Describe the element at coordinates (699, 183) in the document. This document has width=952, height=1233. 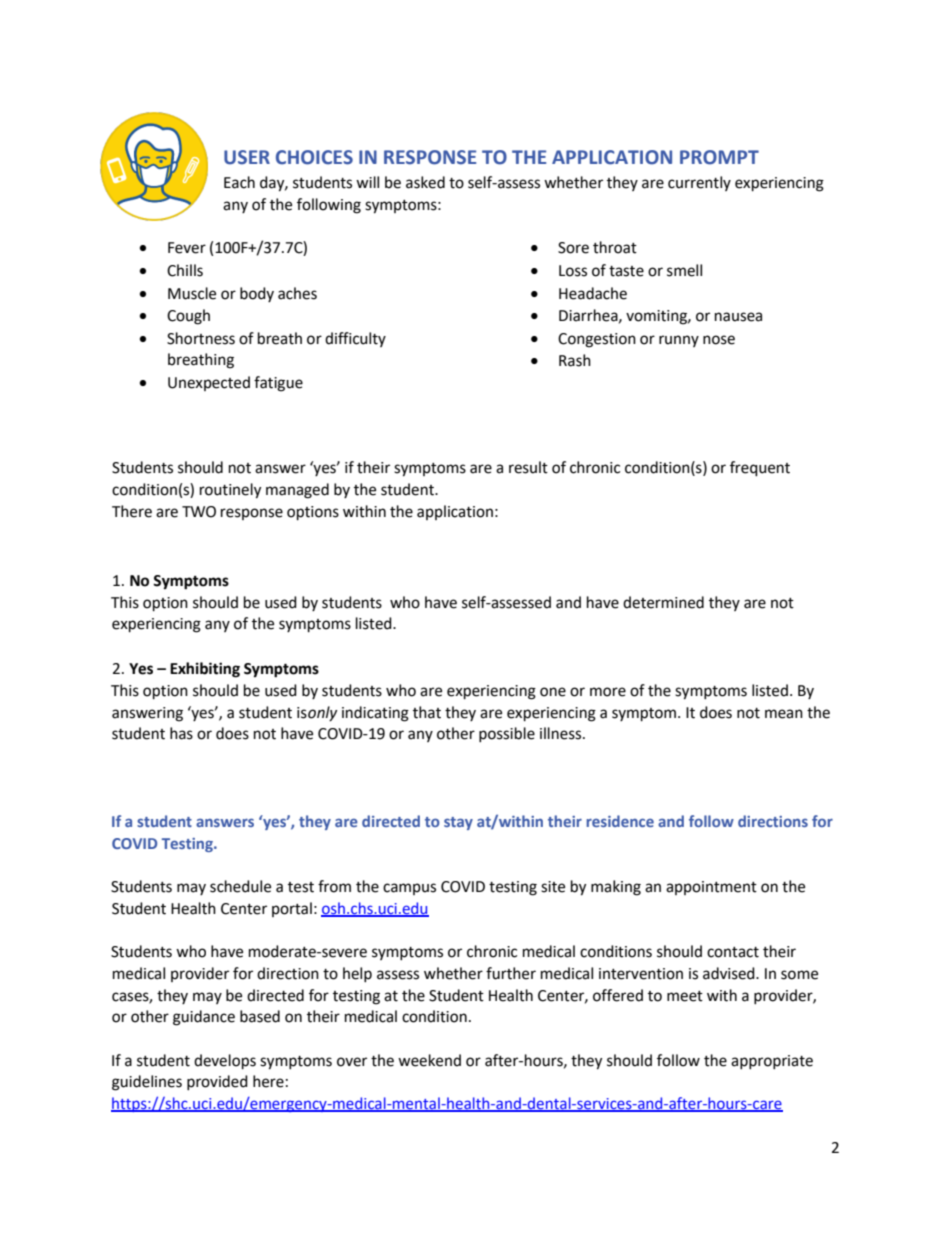
I see `currently` at that location.
